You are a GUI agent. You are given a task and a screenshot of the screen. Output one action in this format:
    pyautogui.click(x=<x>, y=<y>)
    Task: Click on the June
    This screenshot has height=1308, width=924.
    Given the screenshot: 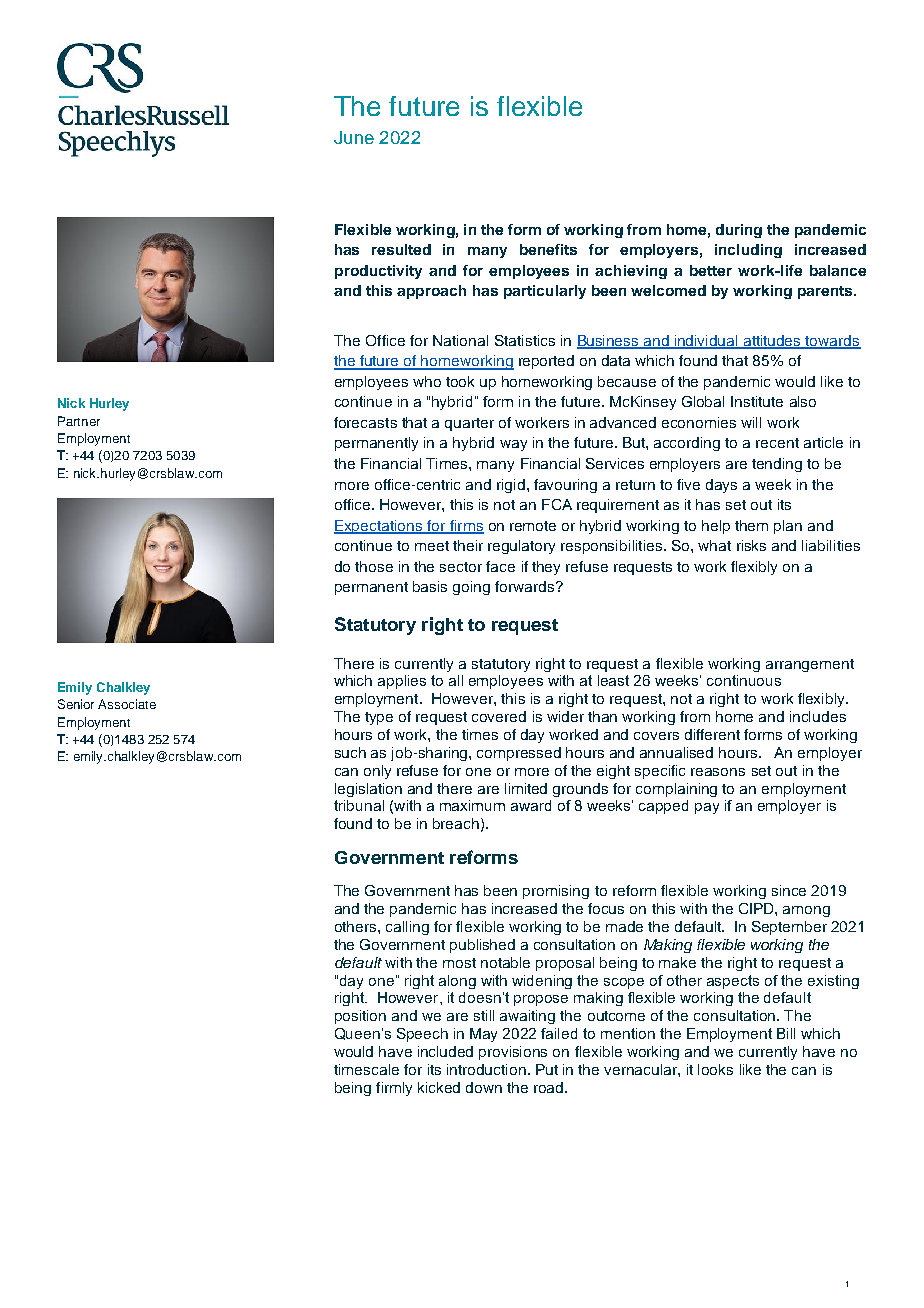 What is the action you would take?
    pyautogui.click(x=354, y=137)
